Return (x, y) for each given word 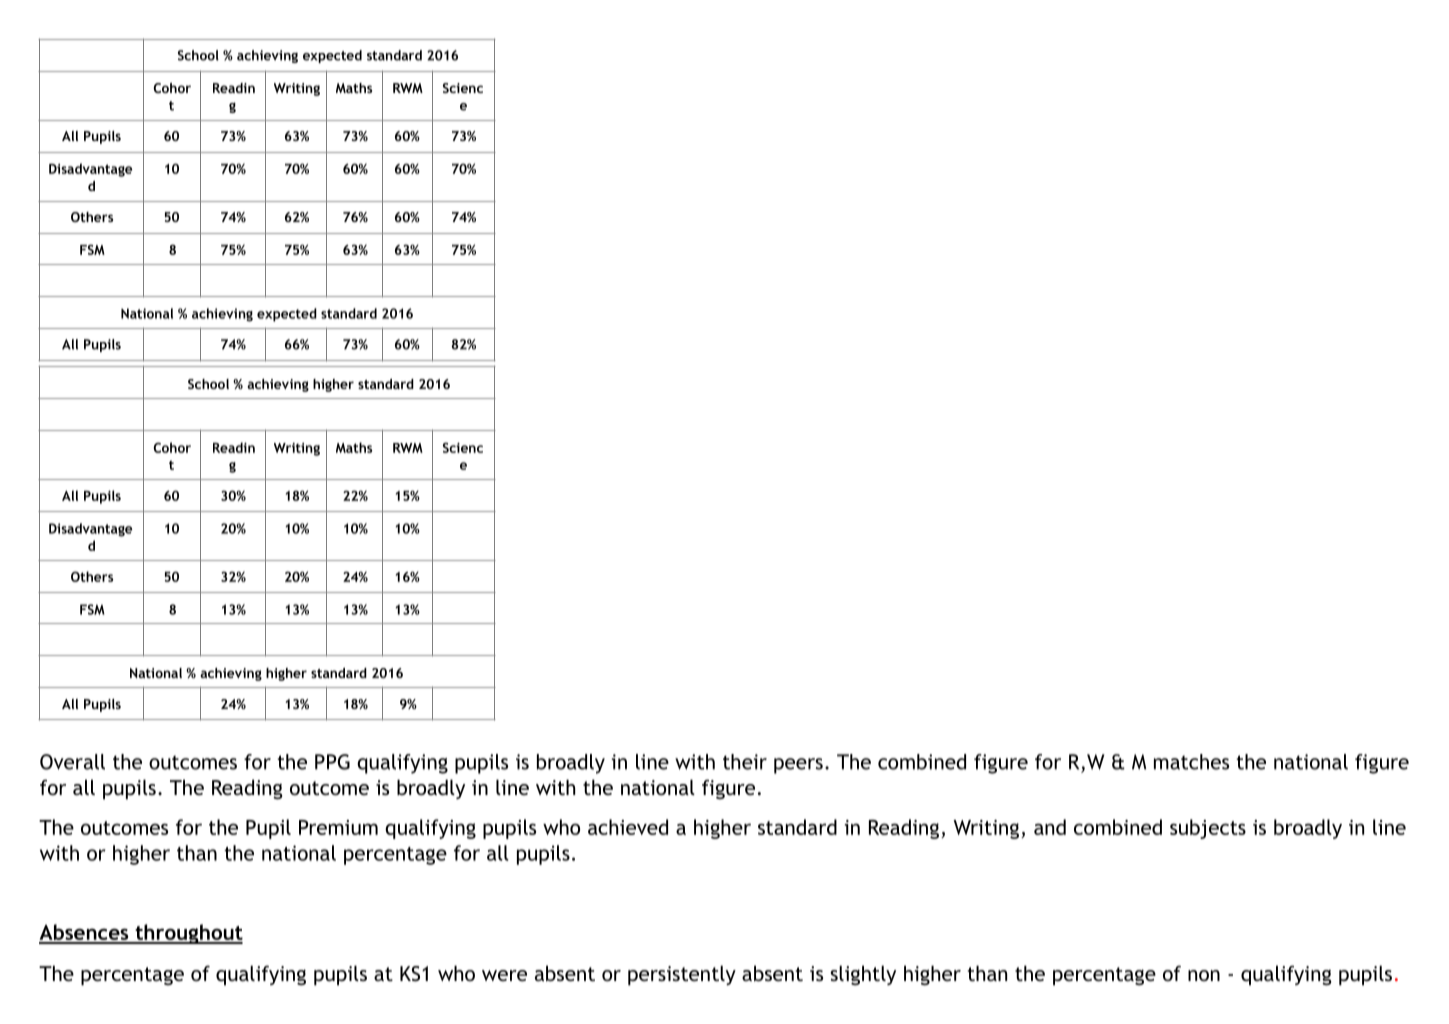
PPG (332, 762)
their (745, 762)
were (504, 975)
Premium (338, 827)
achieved (628, 827)
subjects (1208, 829)
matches (1191, 762)
